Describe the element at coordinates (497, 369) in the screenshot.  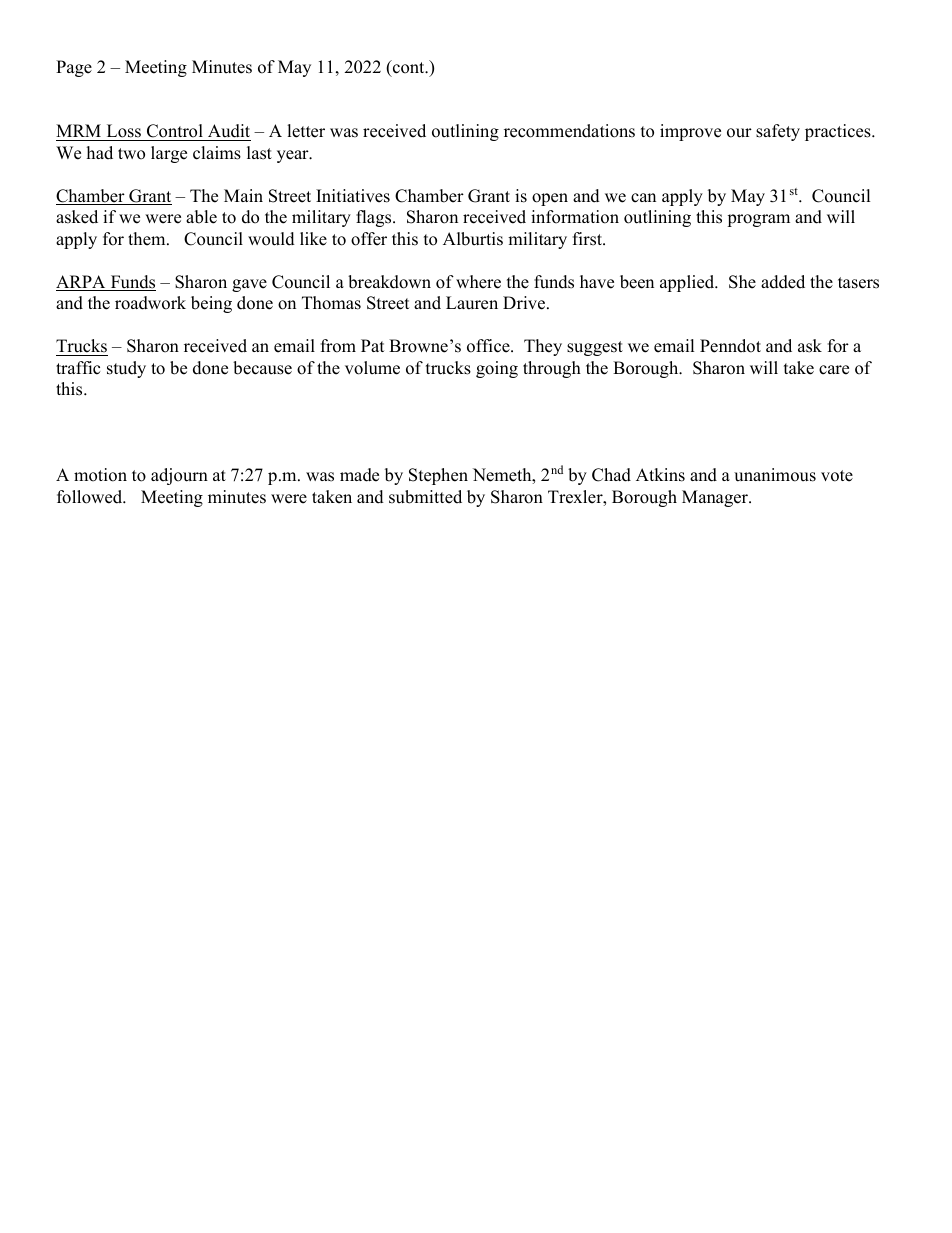
I see `going` at that location.
